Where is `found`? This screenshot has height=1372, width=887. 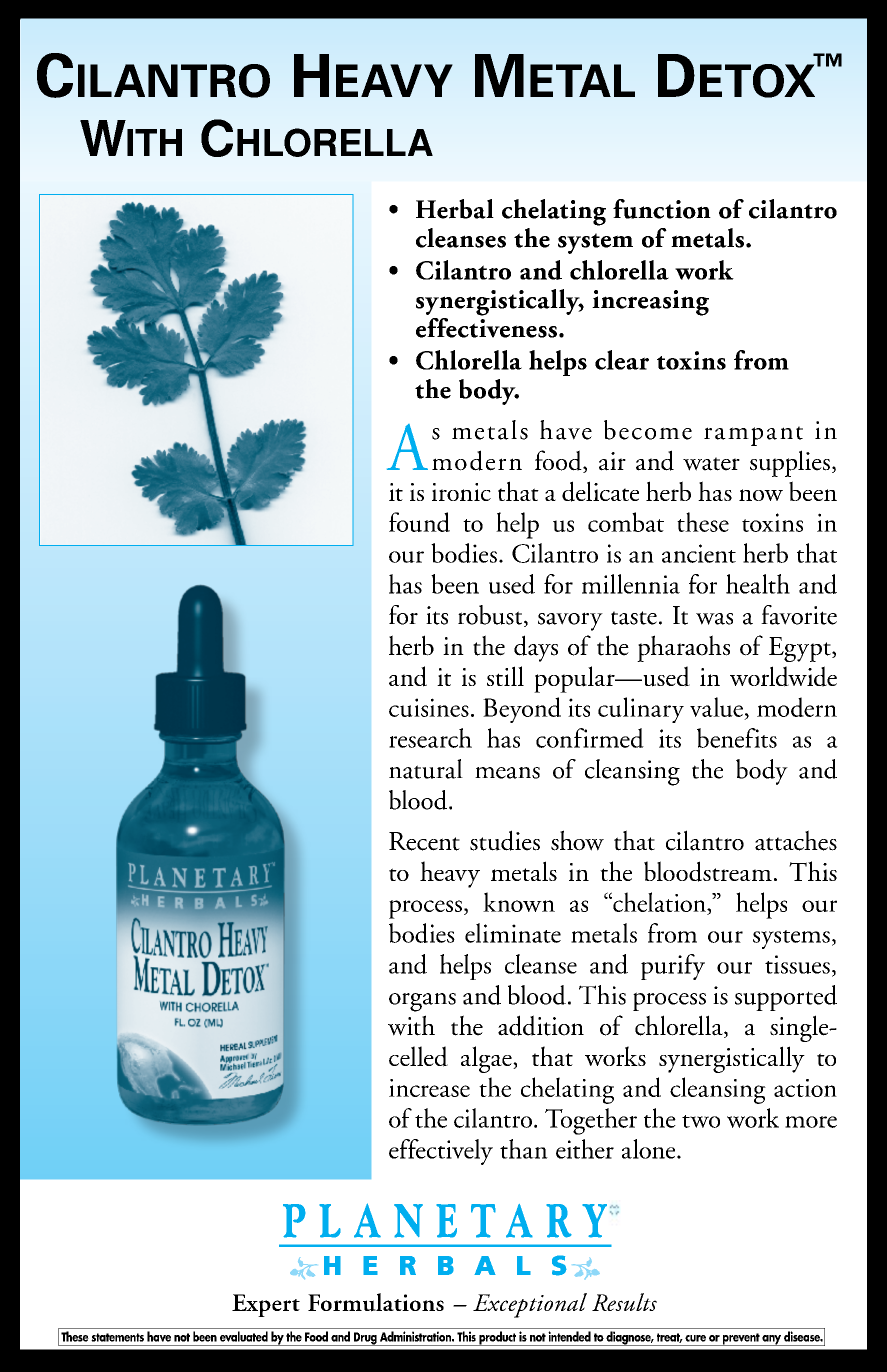
found is located at coordinates (419, 522).
